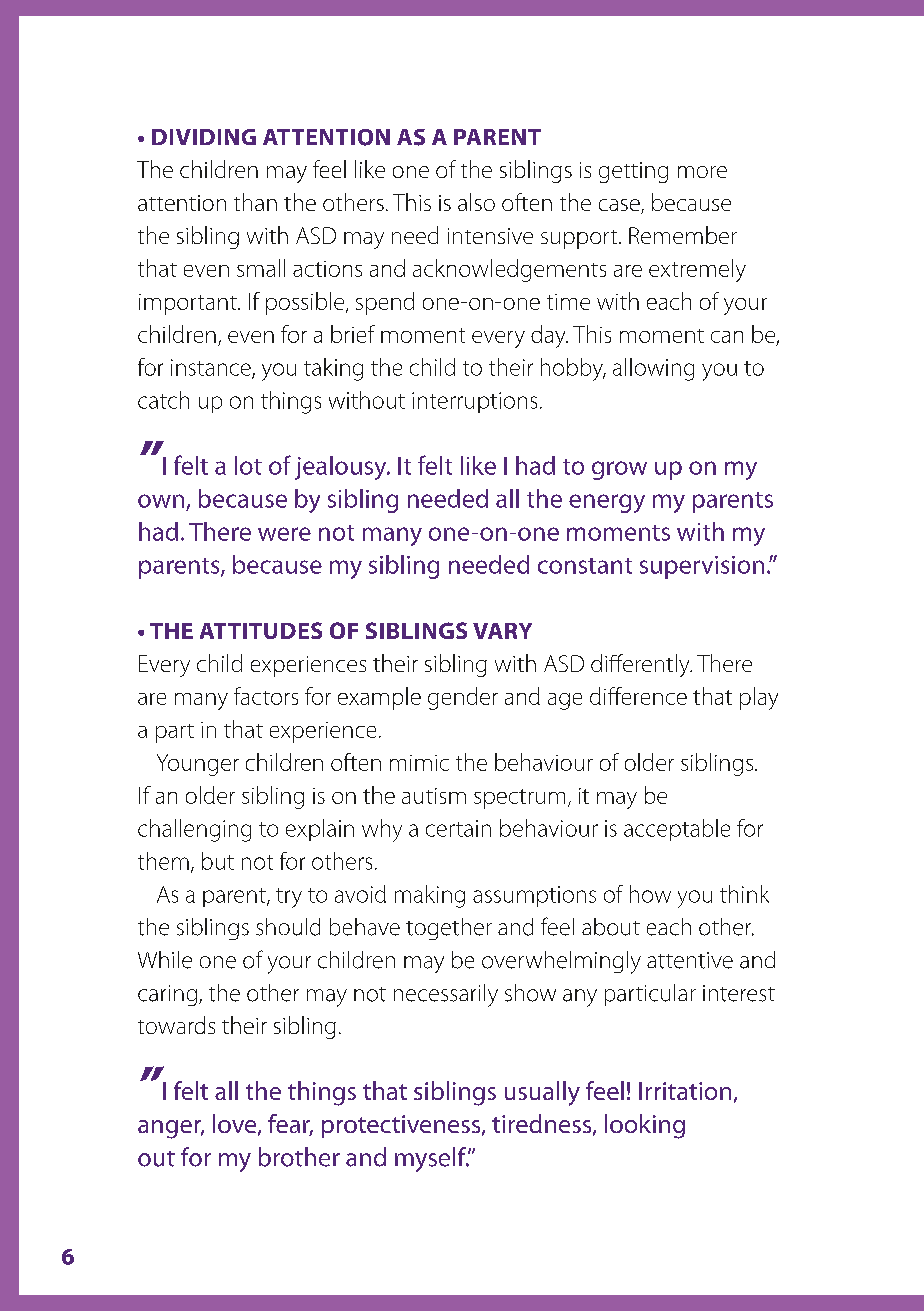 The height and width of the screenshot is (1311, 924). What do you see at coordinates (702, 172) in the screenshot?
I see `more` at bounding box center [702, 172].
